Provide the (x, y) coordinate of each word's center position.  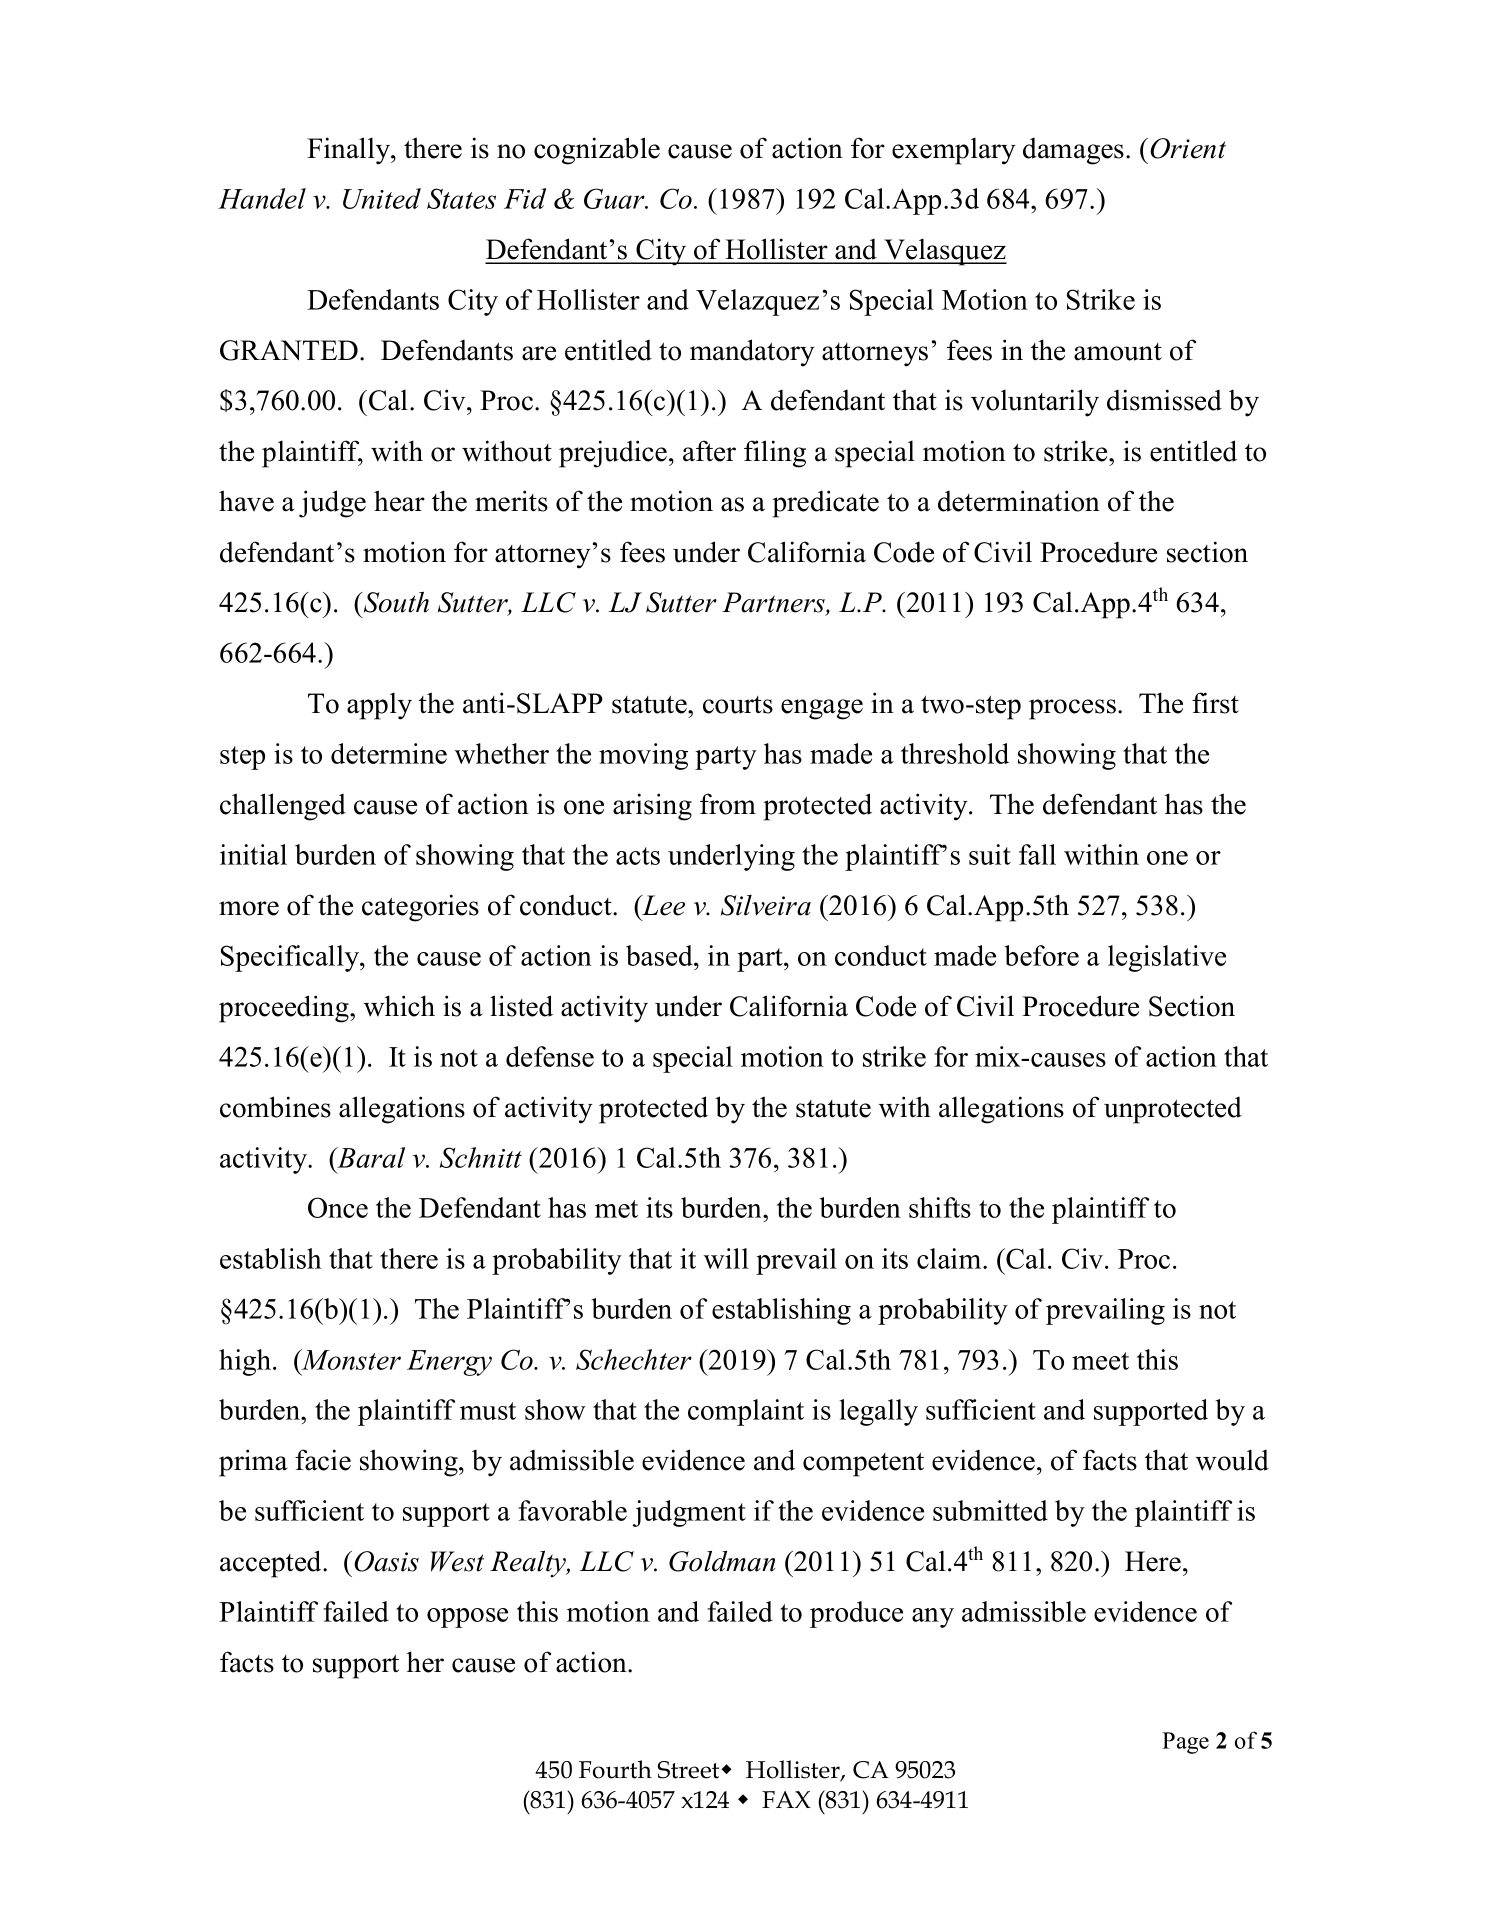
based (660, 955)
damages (1073, 151)
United (382, 198)
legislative (1167, 958)
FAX (786, 1799)
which (399, 1006)
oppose (467, 1618)
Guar (615, 198)
